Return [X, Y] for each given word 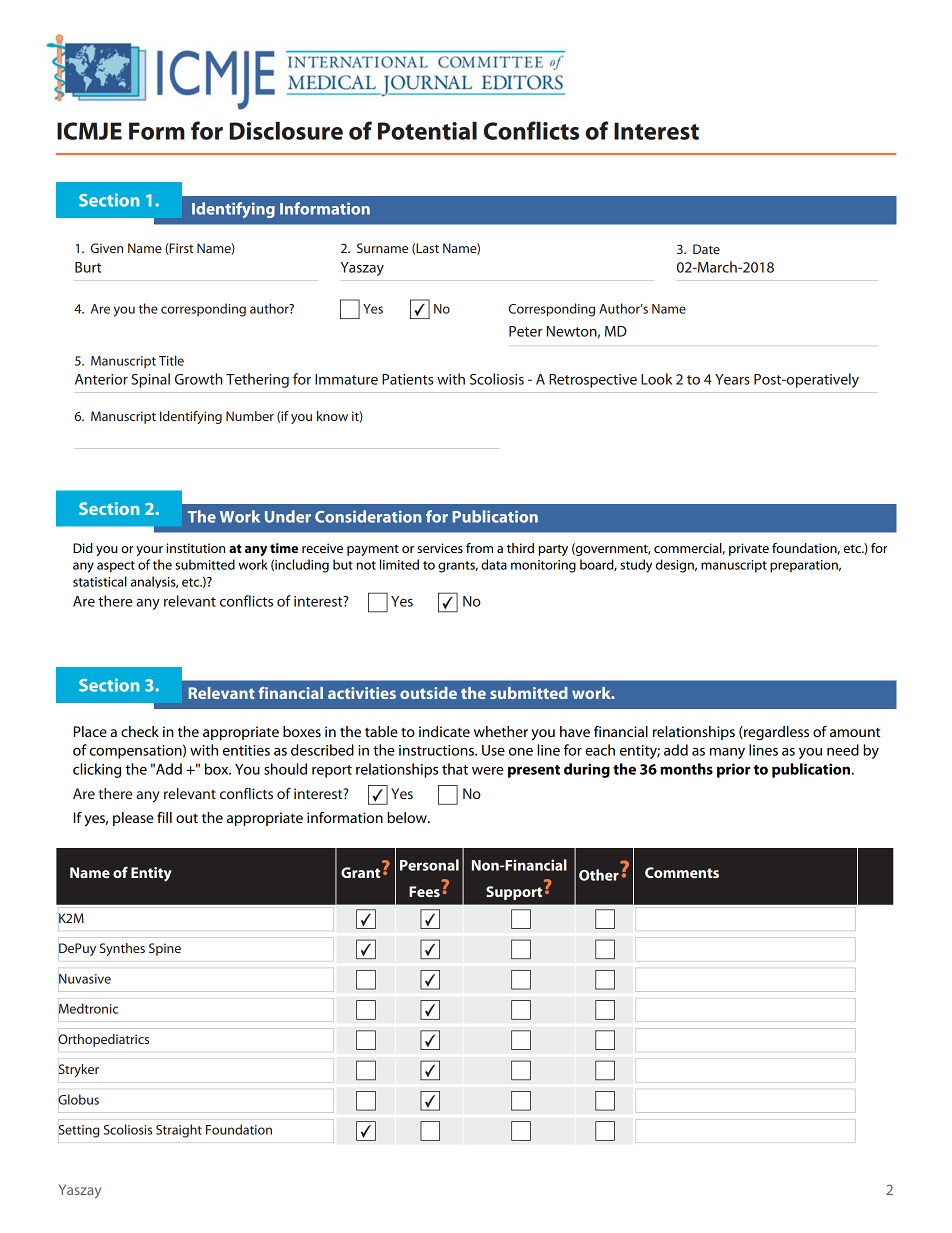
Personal [429, 865]
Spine [165, 949]
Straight [179, 1131]
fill [164, 817]
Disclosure [286, 131]
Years [732, 379]
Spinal [150, 380]
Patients [407, 379]
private [749, 549]
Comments [682, 872]
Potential [427, 131]
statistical [100, 581]
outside [428, 693]
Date [706, 249]
